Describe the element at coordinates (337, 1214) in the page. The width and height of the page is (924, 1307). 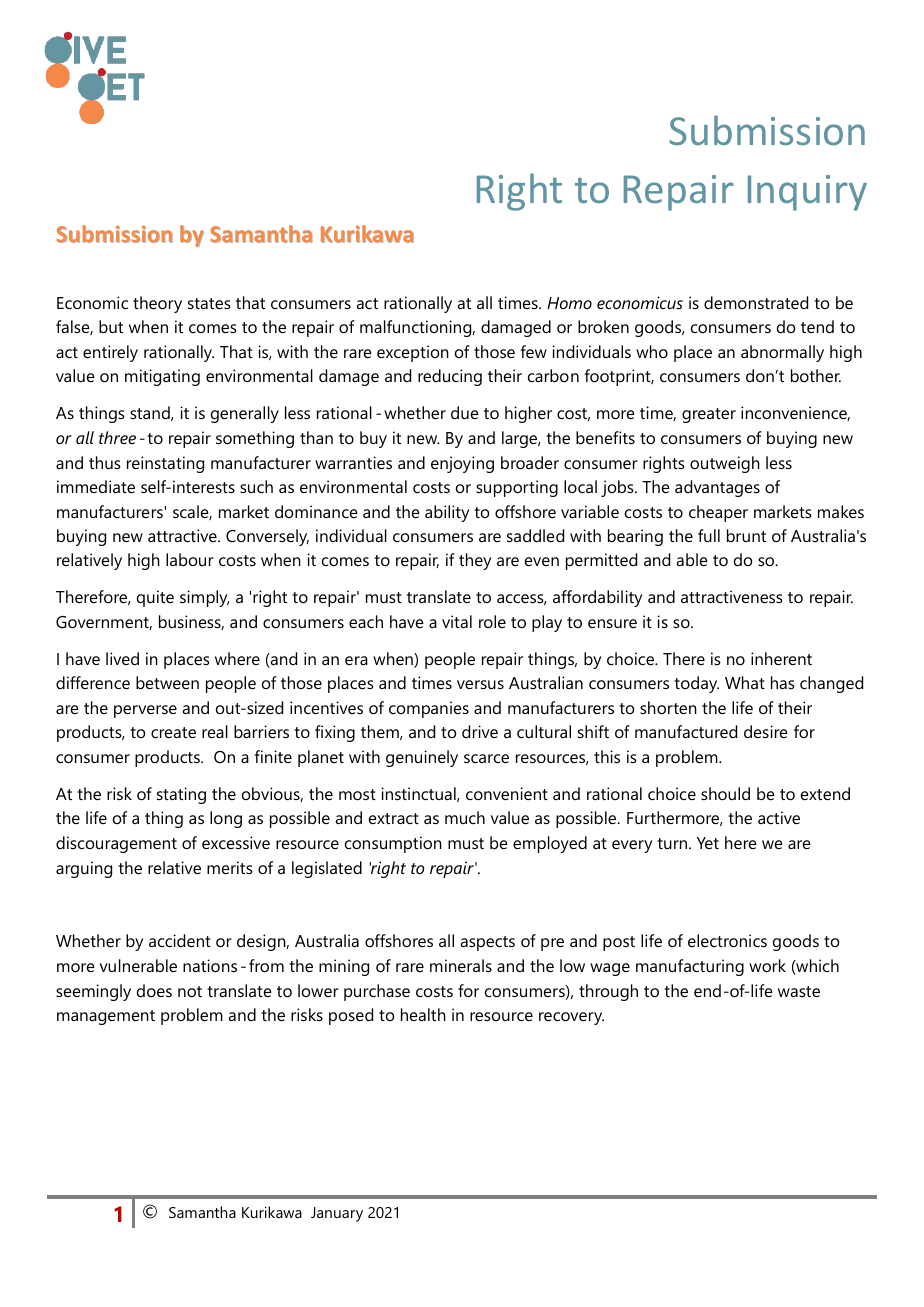
I see `January` at that location.
